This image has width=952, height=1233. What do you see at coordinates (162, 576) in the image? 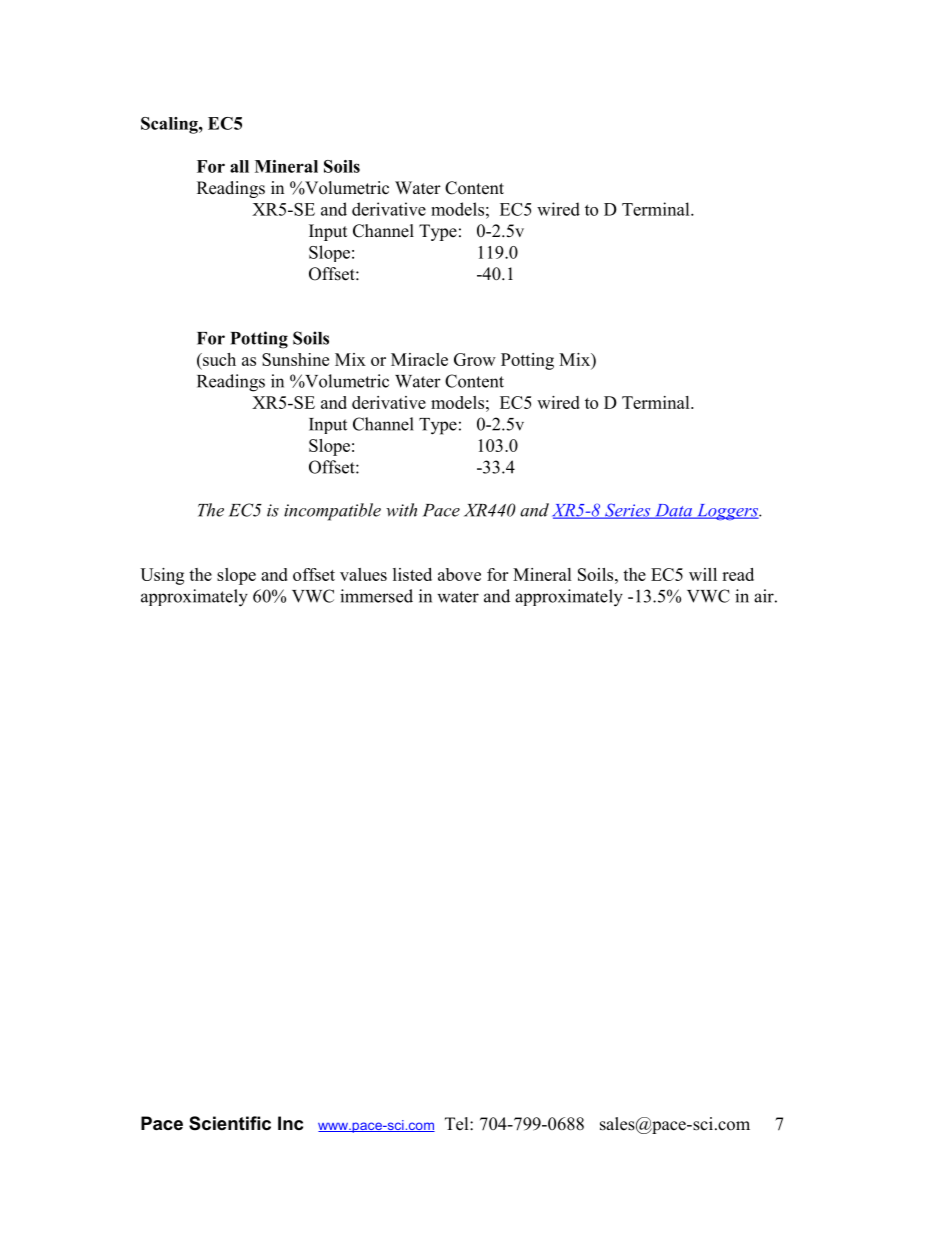
I see `Using` at bounding box center [162, 576].
